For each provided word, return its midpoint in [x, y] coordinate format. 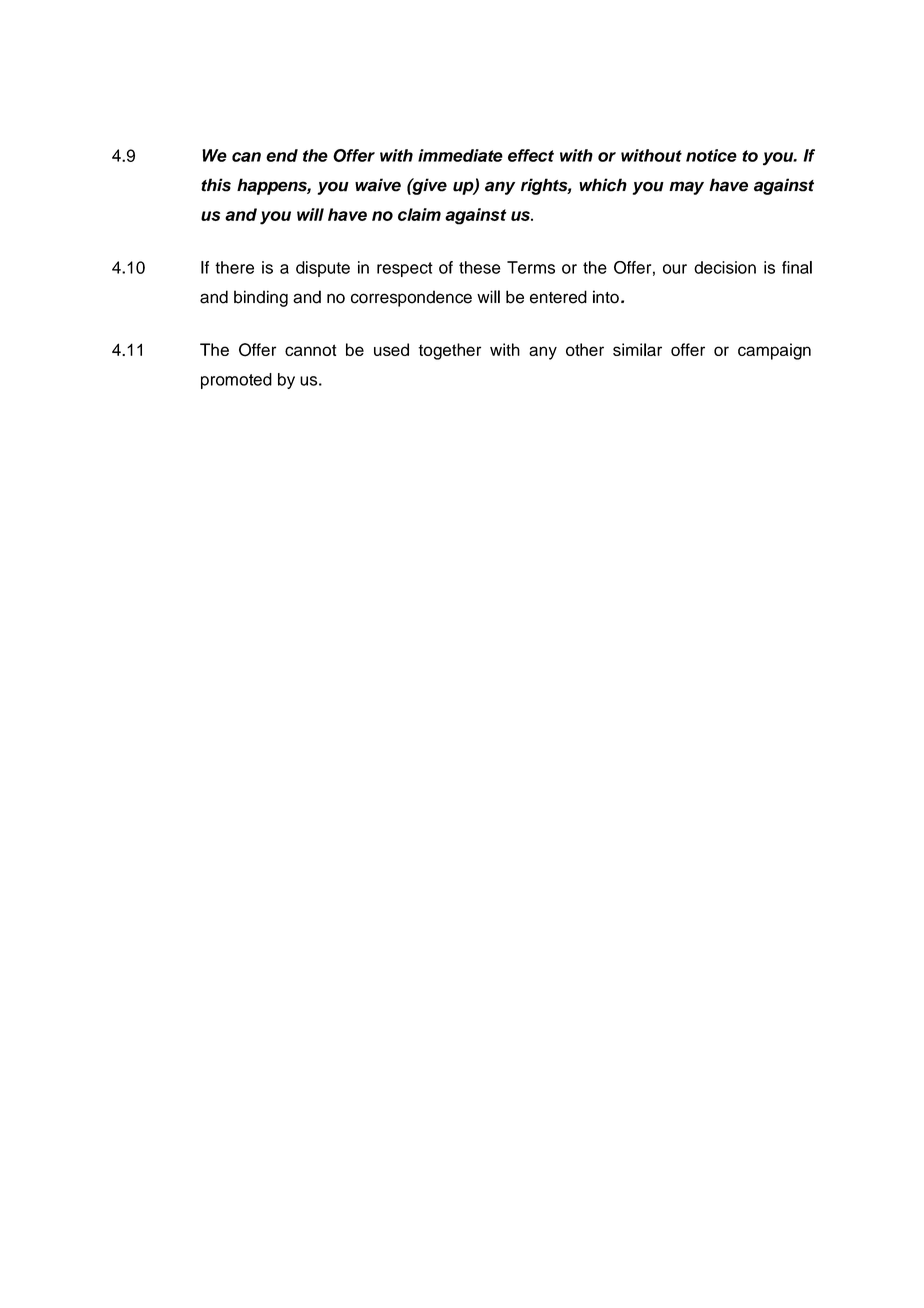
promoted [236, 381]
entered [558, 297]
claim [419, 214]
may [686, 188]
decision [725, 267]
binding [261, 298]
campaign [774, 351]
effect [531, 155]
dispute [323, 269]
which [603, 185]
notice [711, 155]
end [282, 155]
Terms [531, 267]
